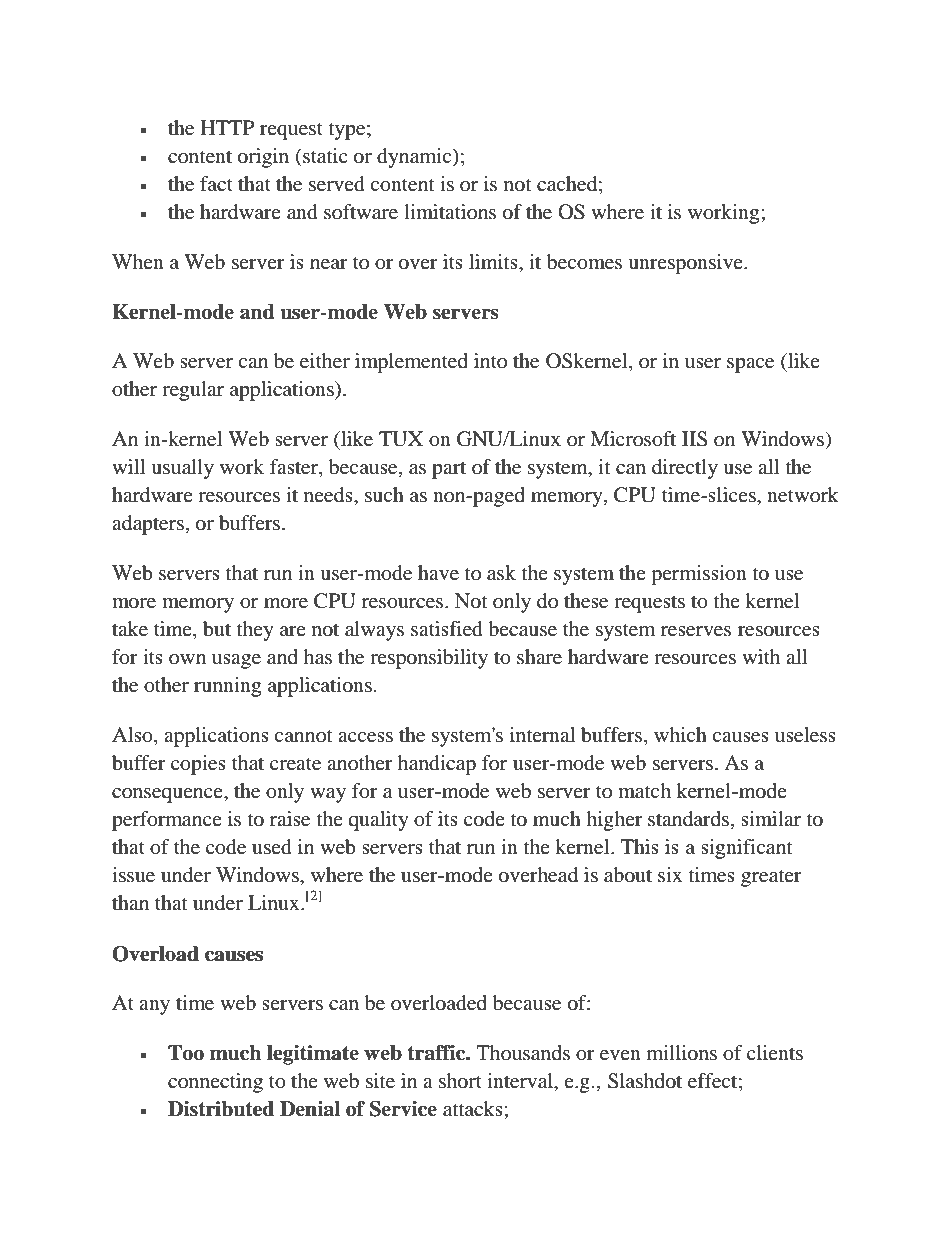 The image size is (952, 1233). What do you see at coordinates (447, 629) in the screenshot?
I see `satisfied` at bounding box center [447, 629].
